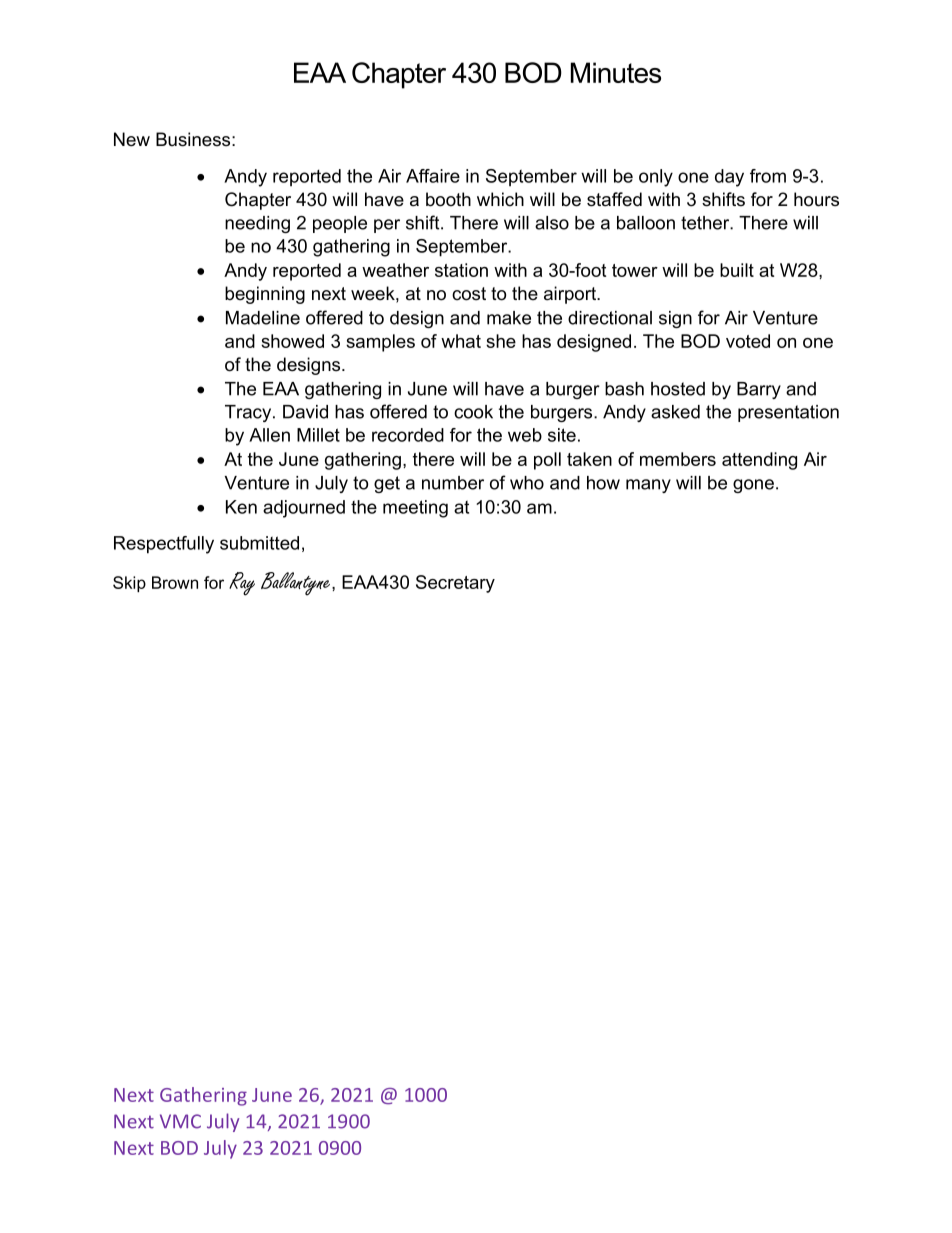 This screenshot has width=952, height=1233. What do you see at coordinates (768, 176) in the screenshot?
I see `from` at bounding box center [768, 176].
